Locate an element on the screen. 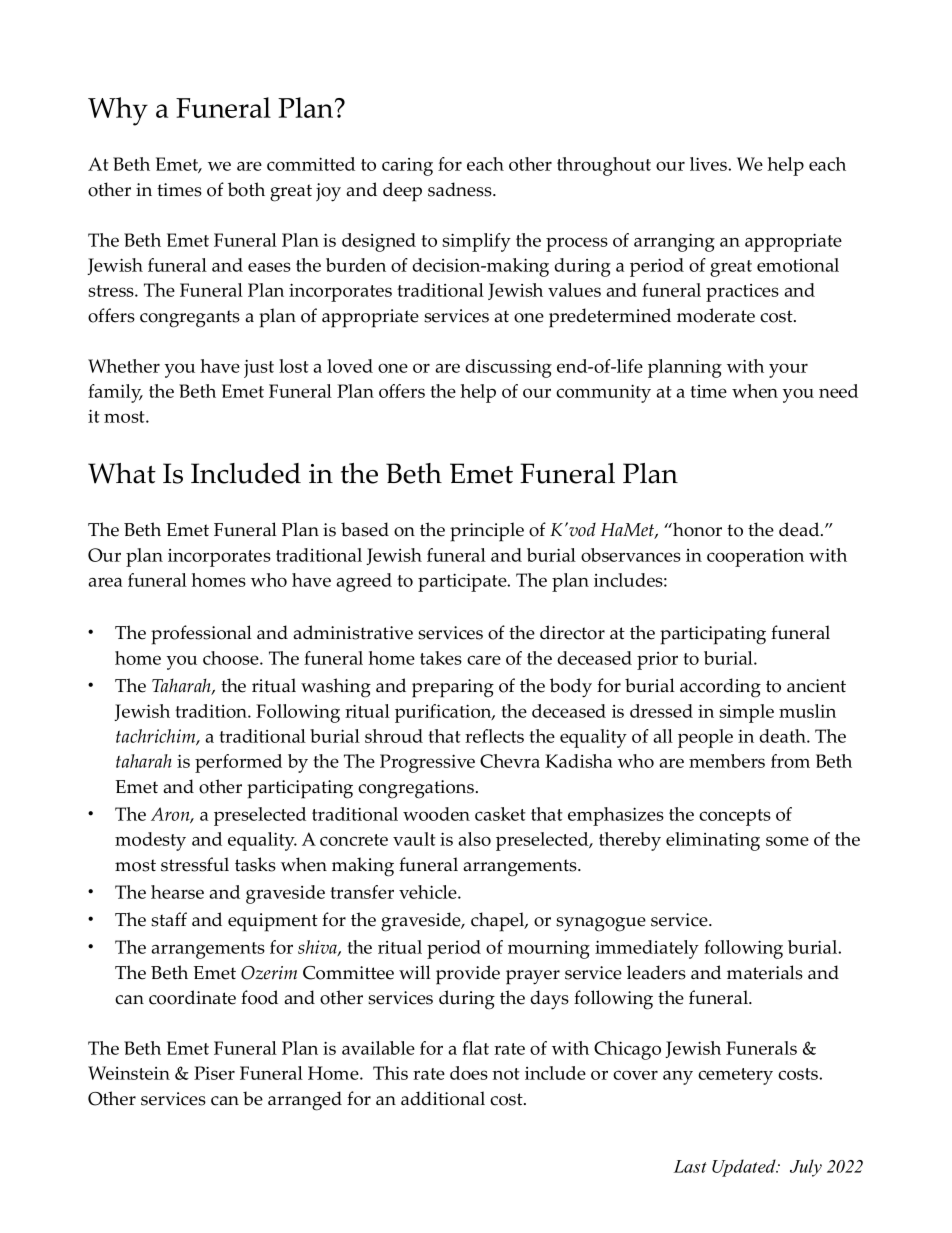 This screenshot has width=952, height=1233. professional is located at coordinates (201, 635).
